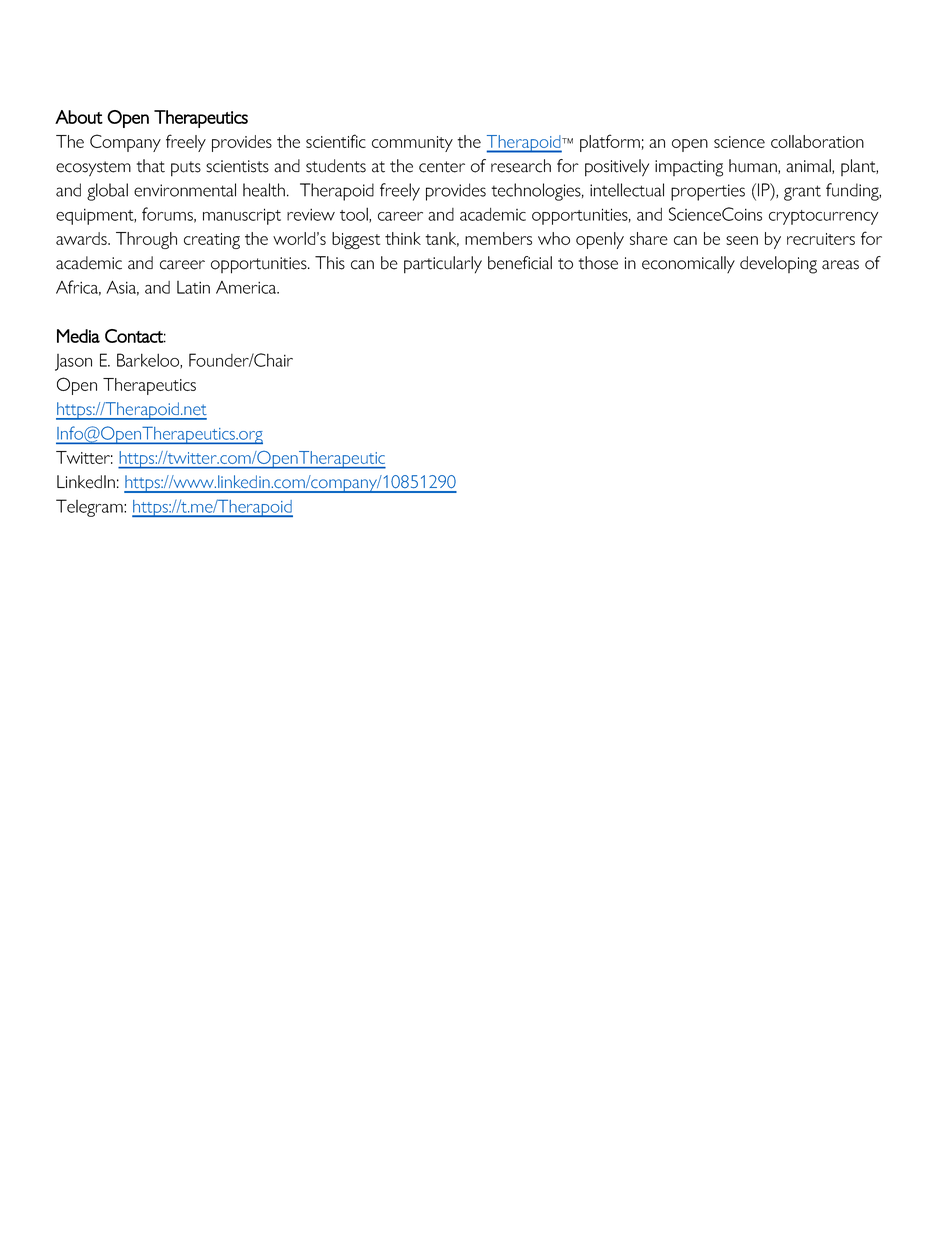 This screenshot has width=952, height=1233. I want to click on developing, so click(778, 265).
